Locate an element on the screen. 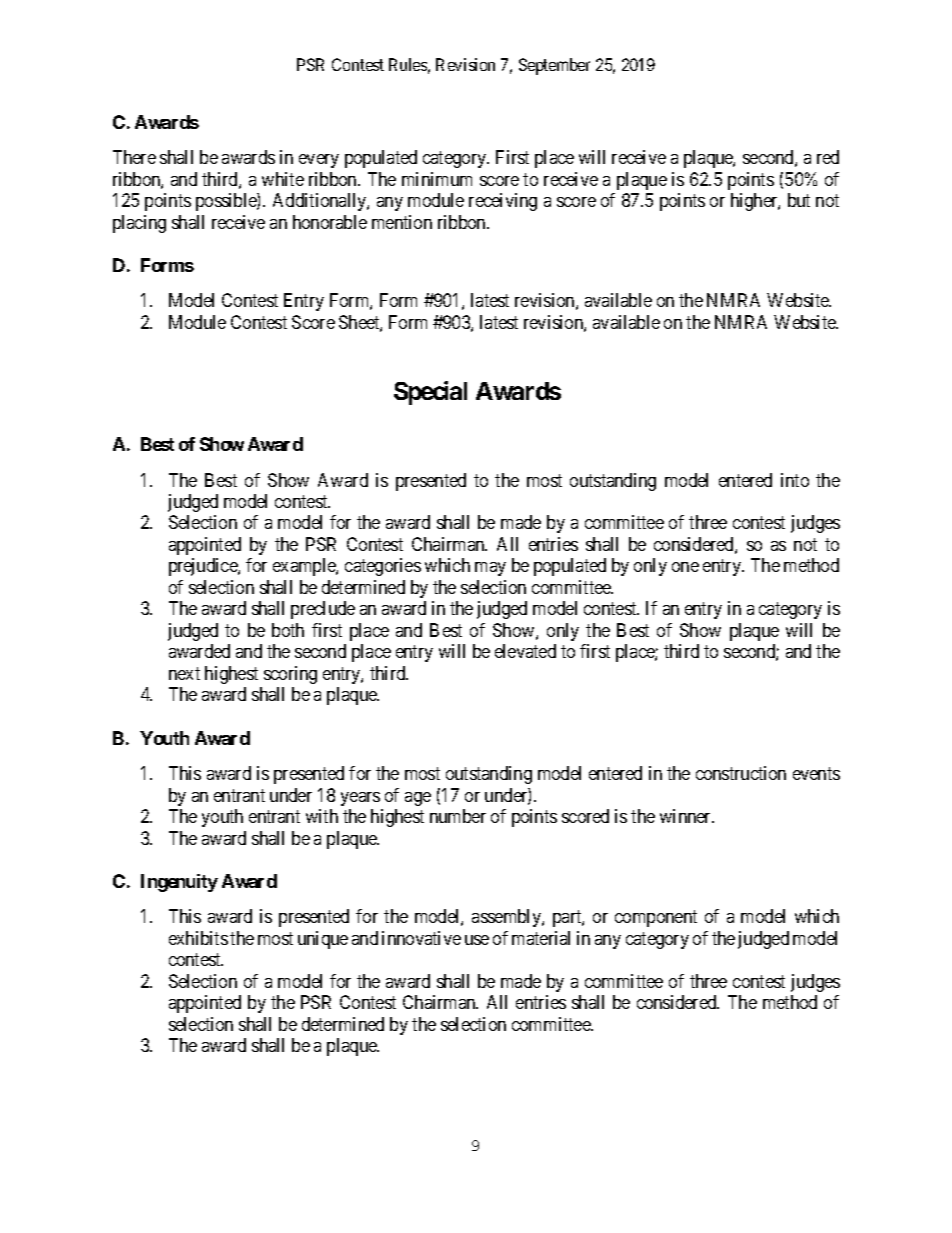 Image resolution: width=952 pixels, height=1233 pixels. may is located at coordinates (490, 569).
